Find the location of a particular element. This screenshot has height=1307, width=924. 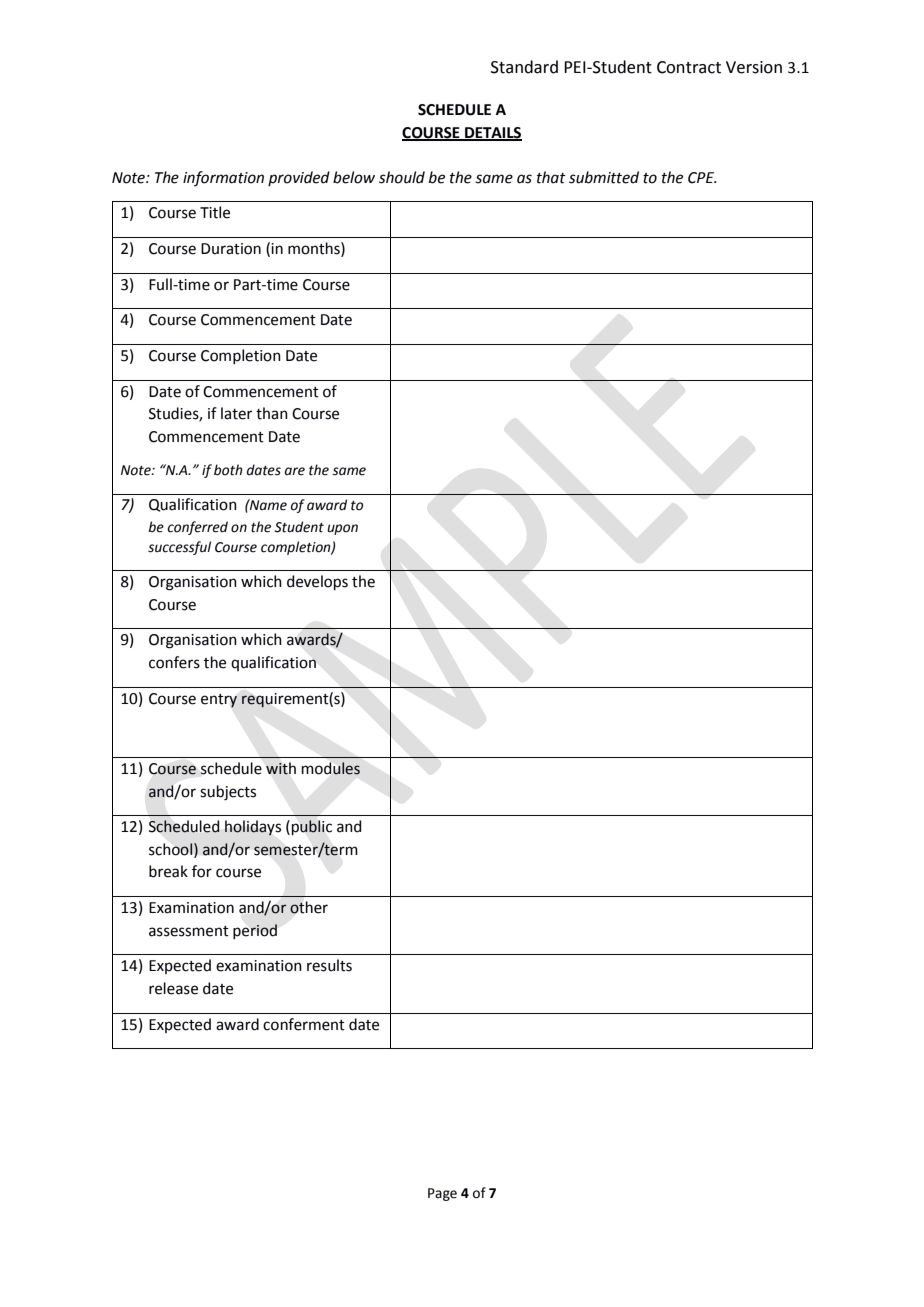

other is located at coordinates (309, 907).
